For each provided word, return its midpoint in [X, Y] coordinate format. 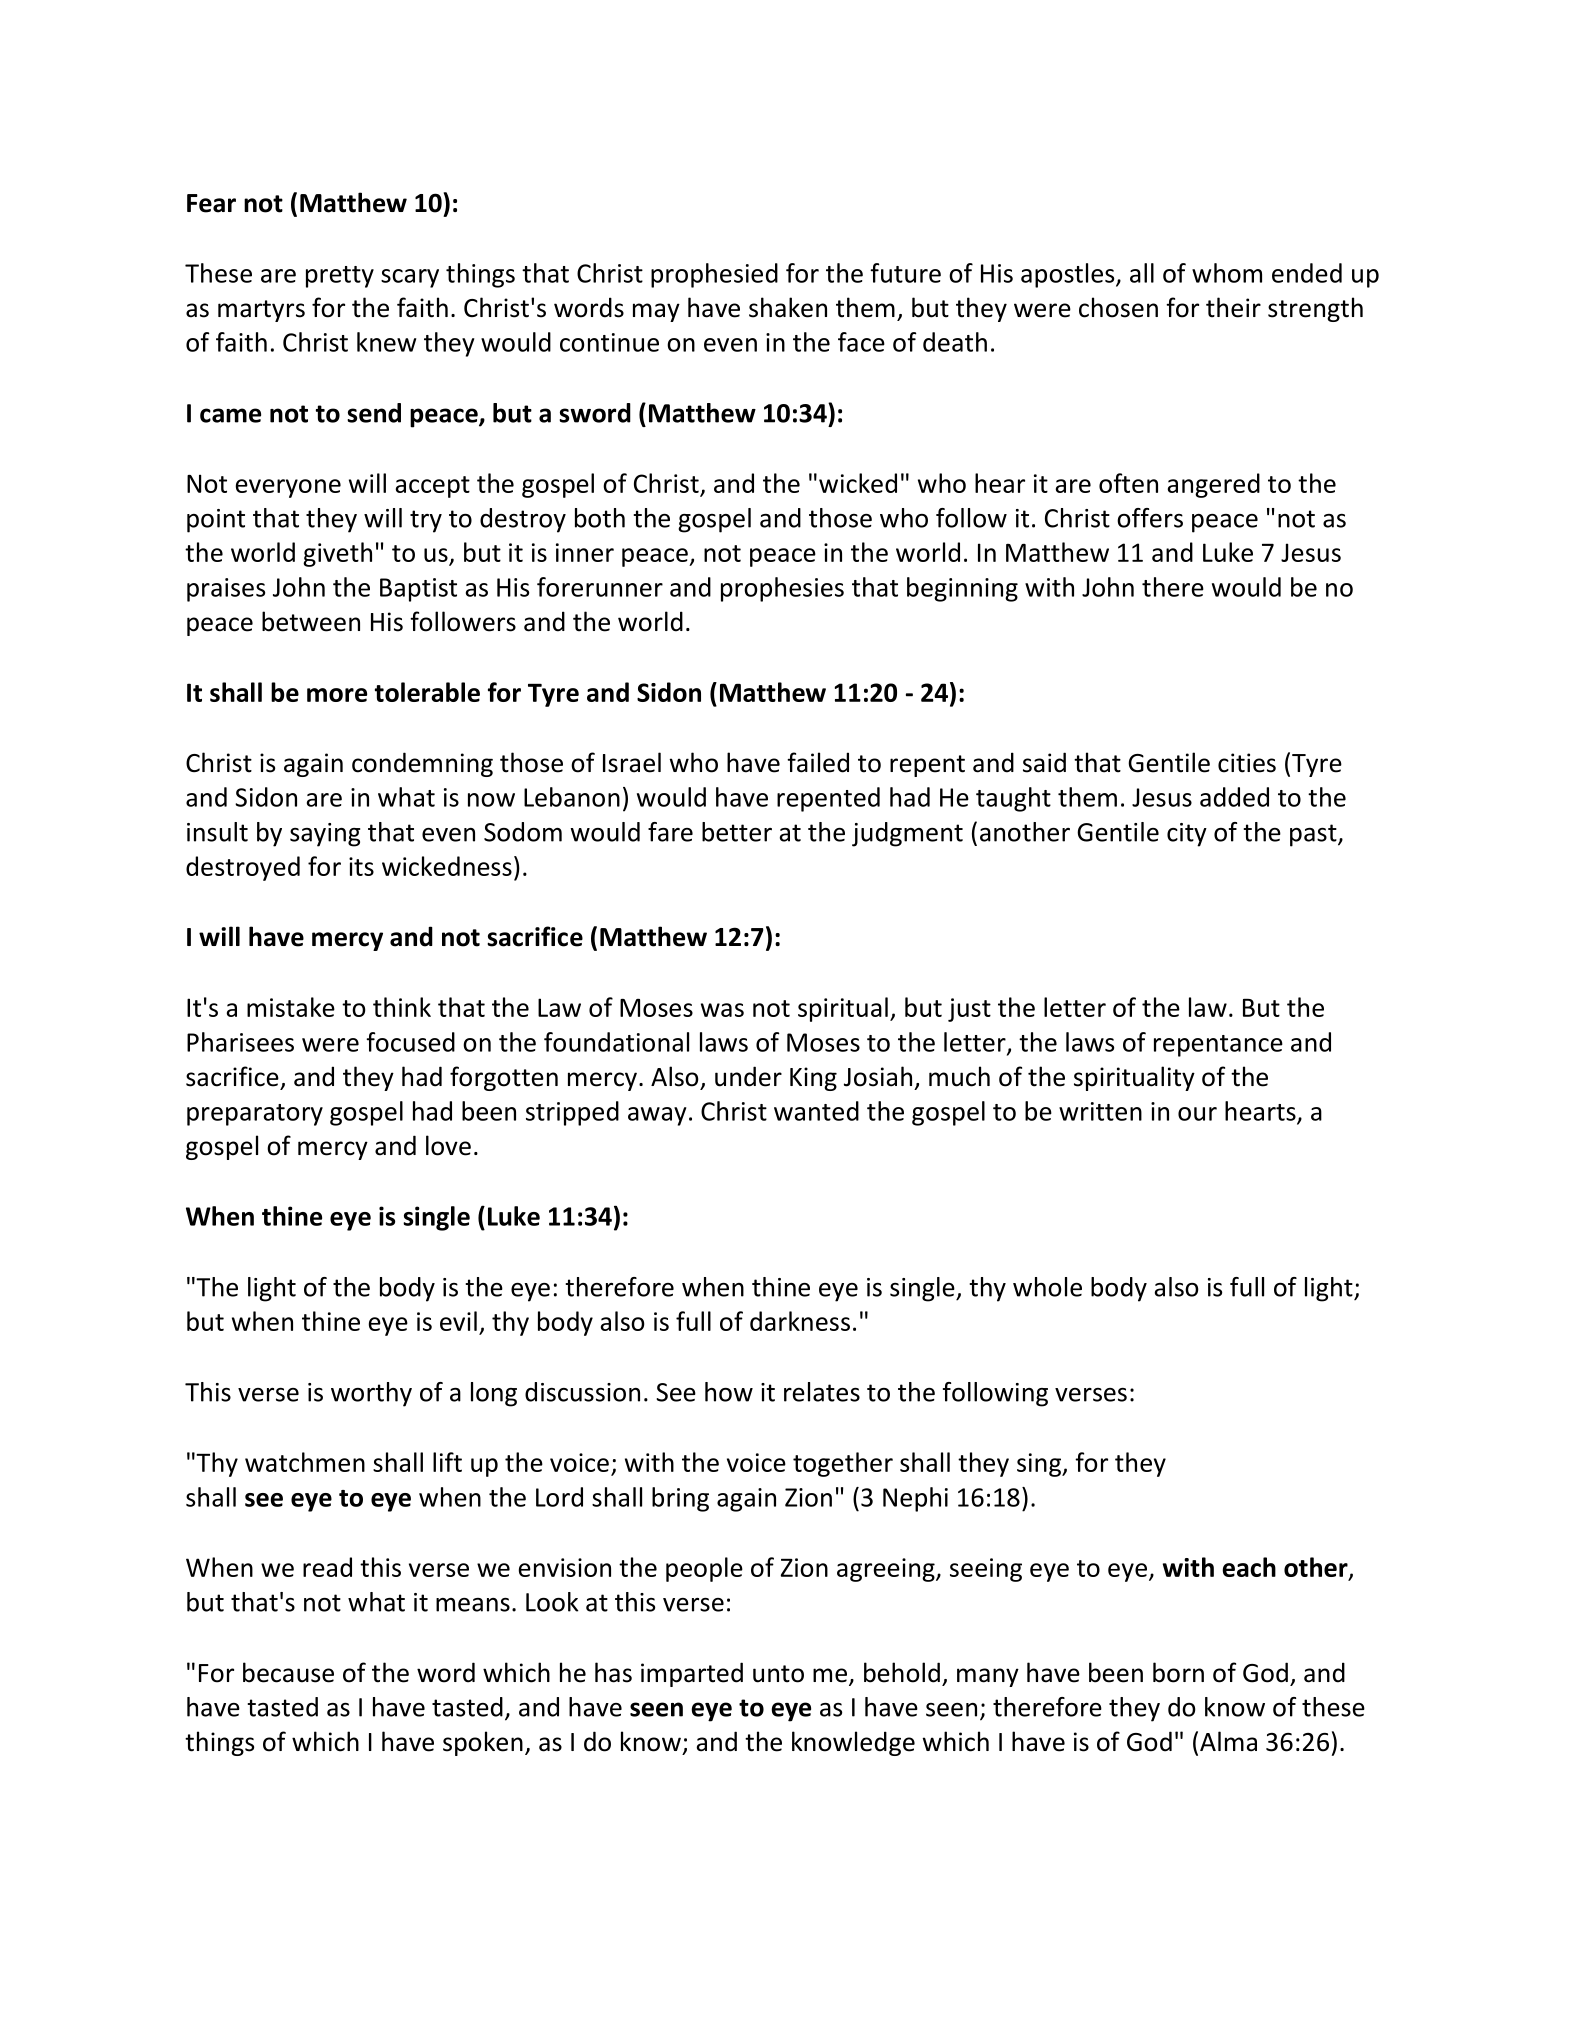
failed [818, 762]
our [1197, 1114]
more [337, 695]
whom [1227, 273]
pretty [340, 277]
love [448, 1145]
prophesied [714, 275]
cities [1247, 763]
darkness [800, 1321]
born [1178, 1672]
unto [778, 1674]
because [288, 1672]
